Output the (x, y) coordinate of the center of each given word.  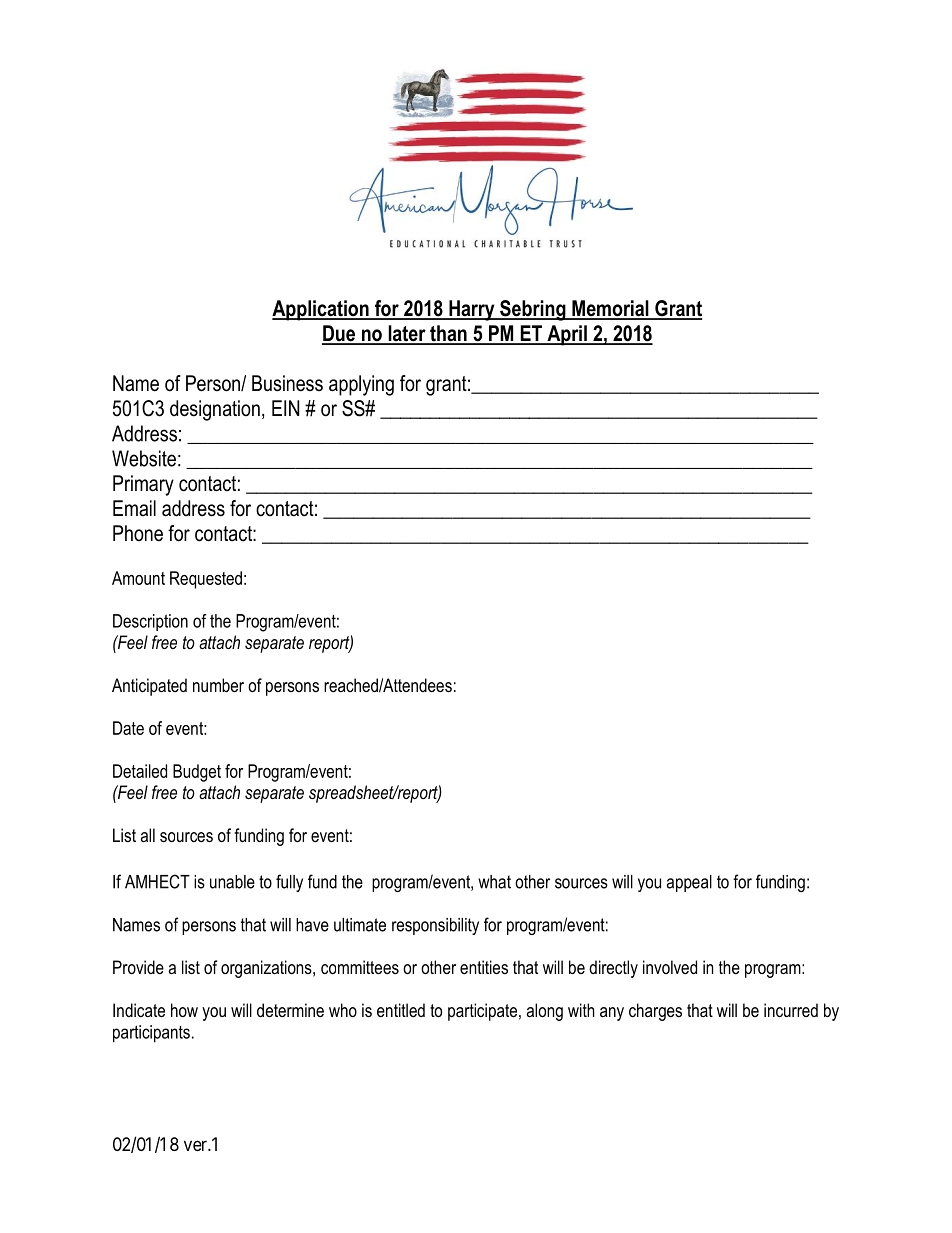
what (494, 882)
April (567, 335)
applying (361, 385)
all (148, 835)
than (448, 334)
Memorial (610, 309)
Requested (206, 580)
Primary (143, 485)
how (184, 1010)
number (218, 685)
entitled (401, 1010)
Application (321, 310)
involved (670, 967)
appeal (689, 883)
